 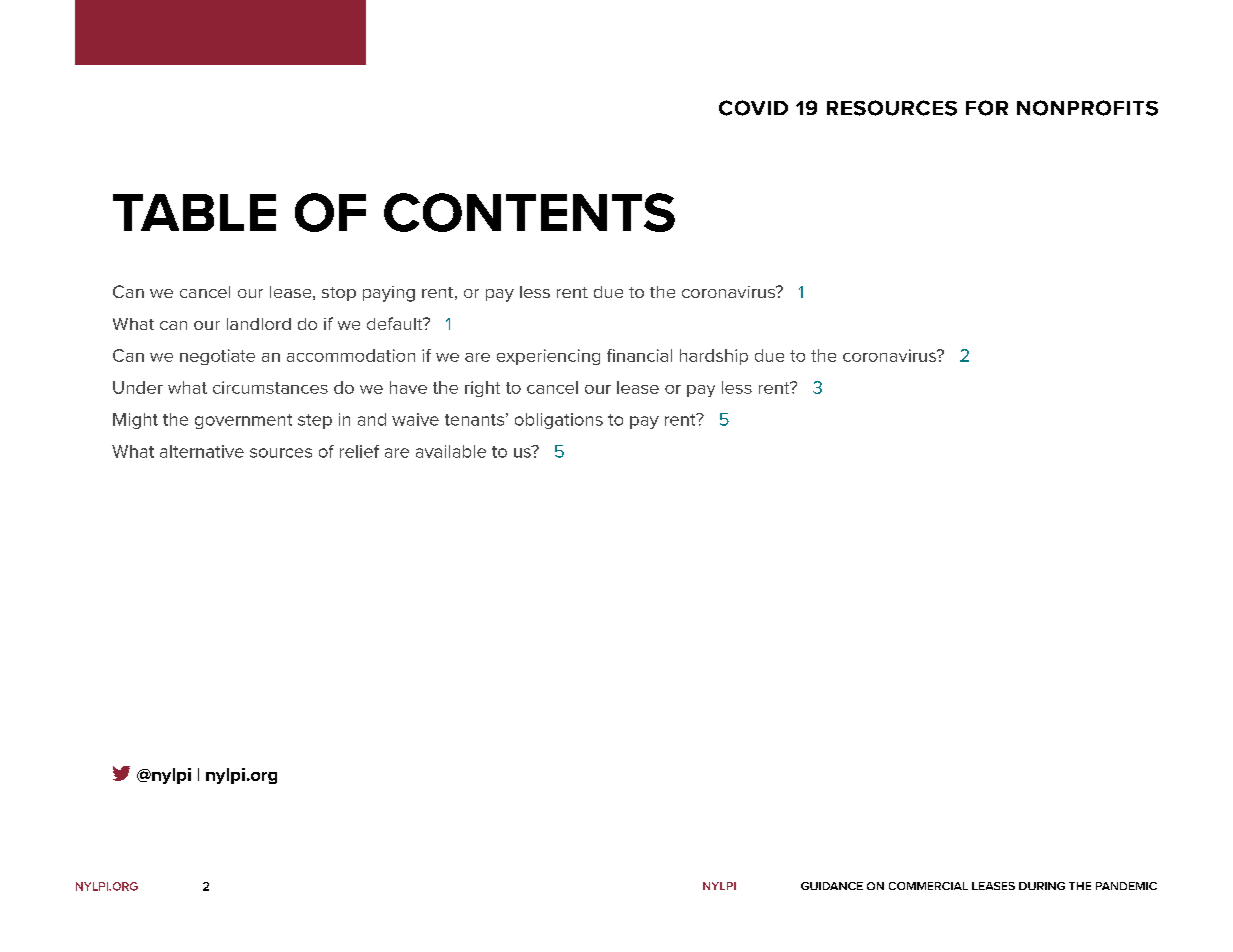 What do you see at coordinates (1042, 886) in the screenshot?
I see `DURING` at bounding box center [1042, 886].
